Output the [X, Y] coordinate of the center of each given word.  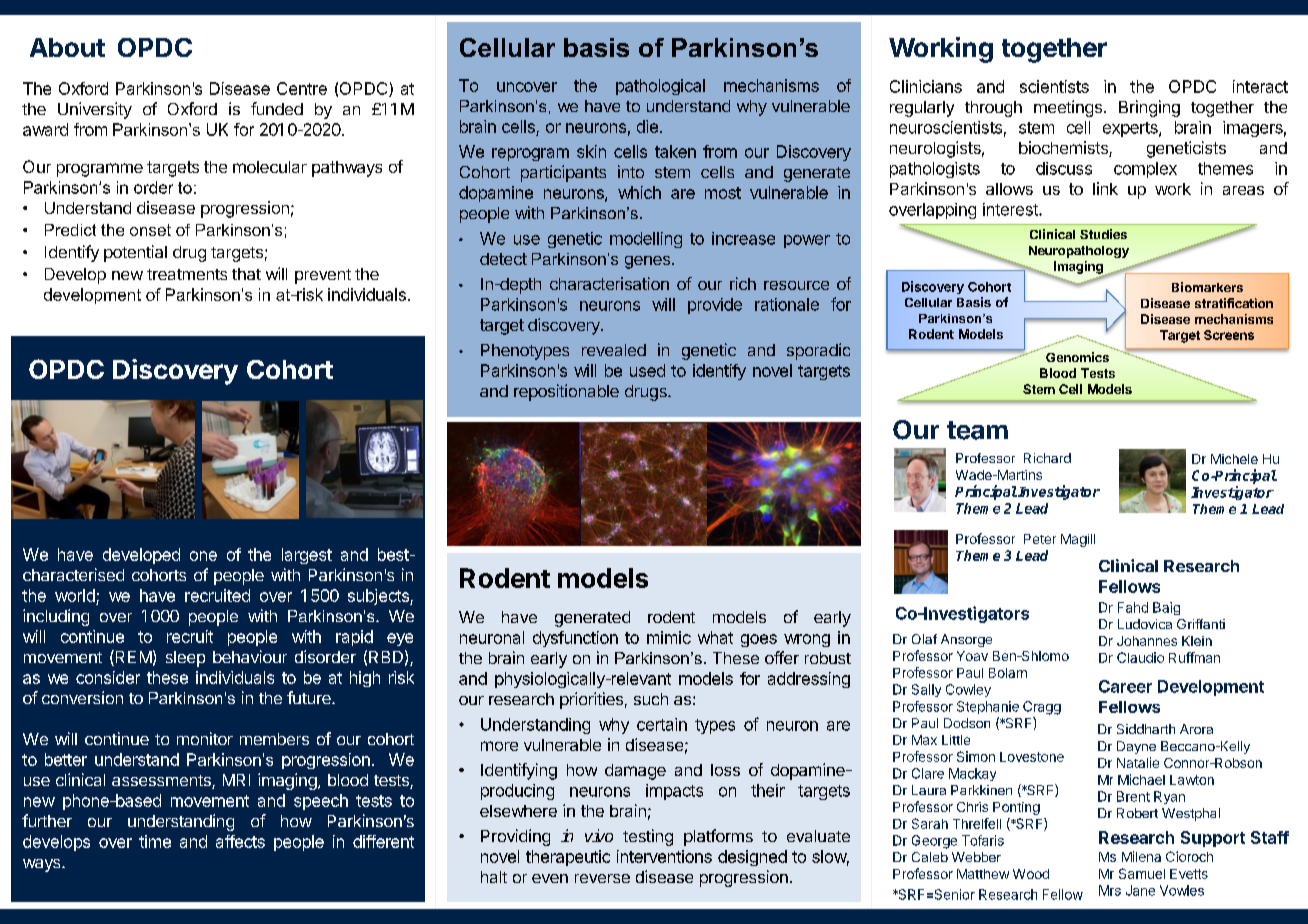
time [155, 841]
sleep [185, 659]
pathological [660, 87]
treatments [187, 274]
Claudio [1140, 657]
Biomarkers [1207, 287]
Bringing [1149, 108]
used [647, 370]
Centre [302, 88]
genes [647, 262]
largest [307, 556]
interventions [664, 856]
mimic [669, 637]
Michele [1234, 459]
